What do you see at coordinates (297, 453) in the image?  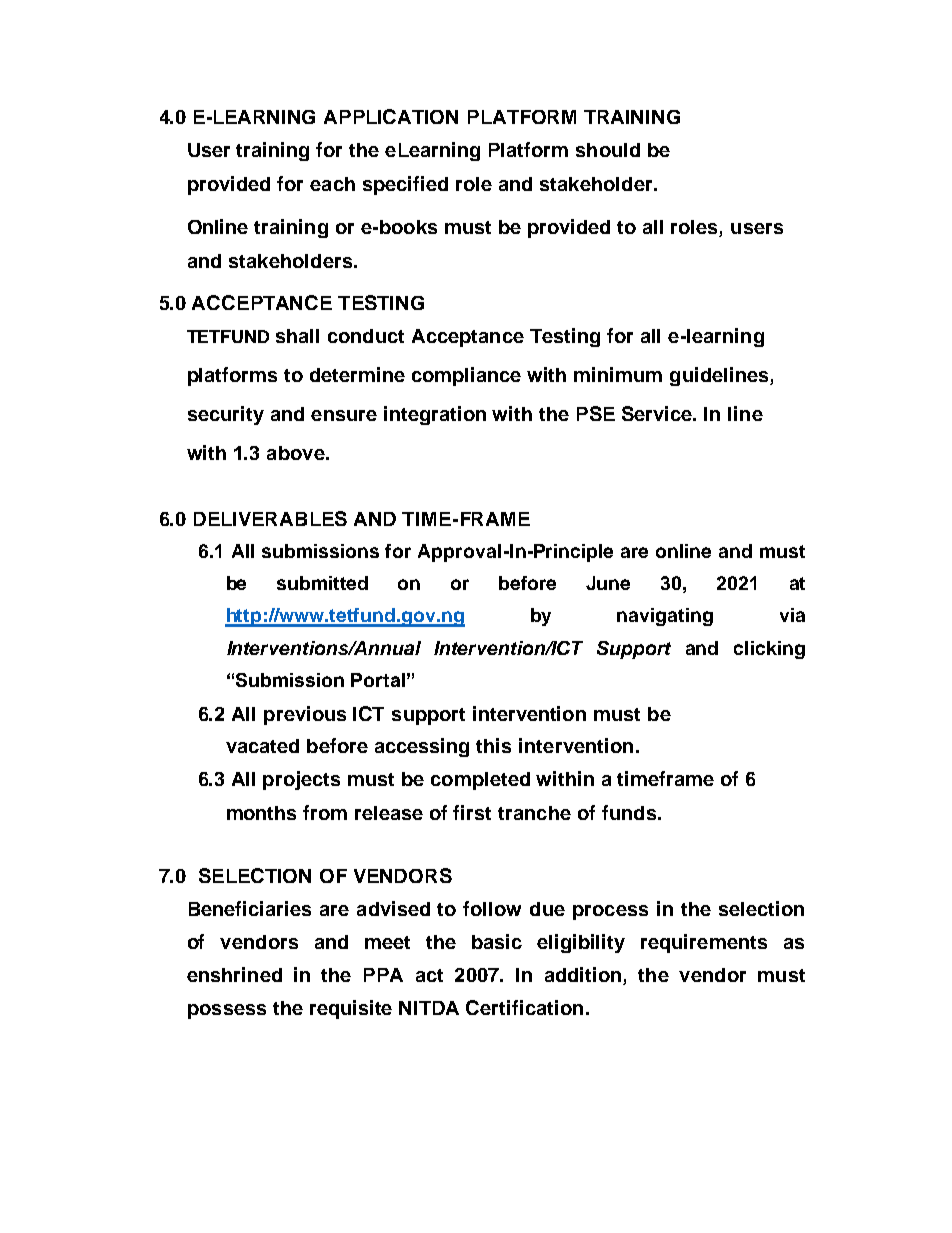 I see `above` at bounding box center [297, 453].
